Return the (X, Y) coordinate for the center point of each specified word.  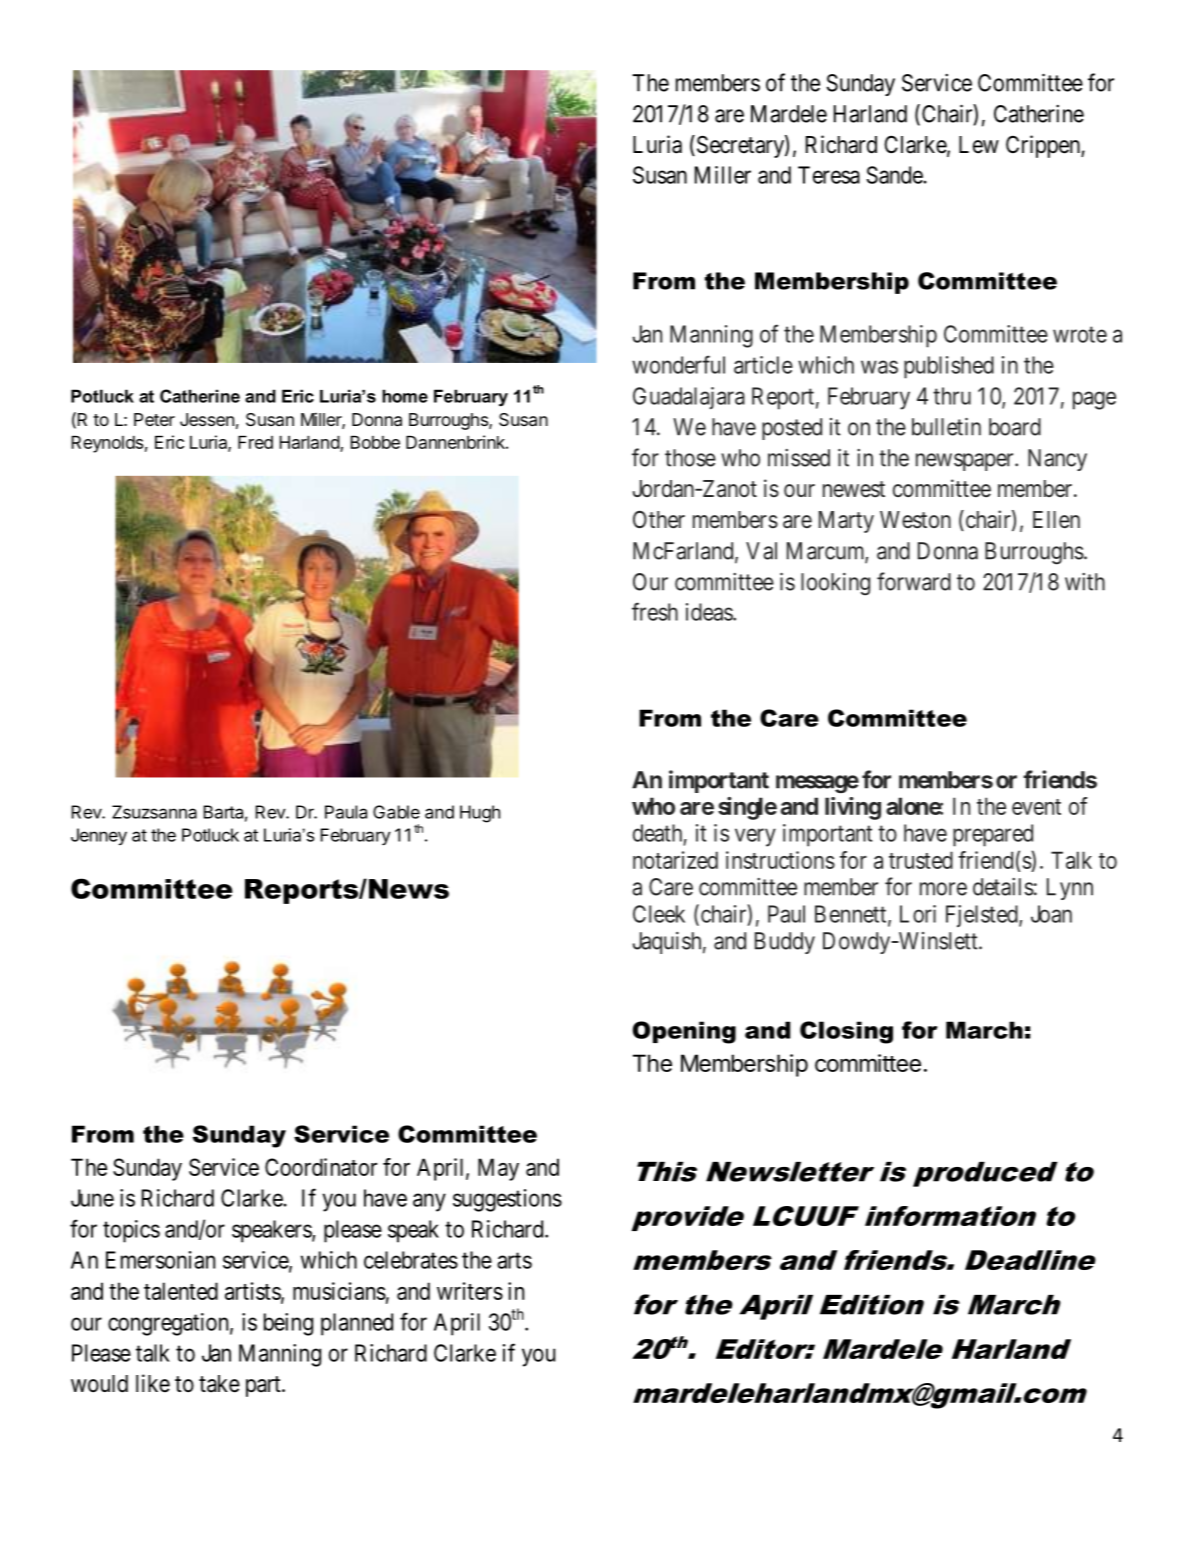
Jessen (207, 419)
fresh (655, 611)
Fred (255, 442)
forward (914, 581)
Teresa (829, 175)
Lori (918, 914)
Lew (979, 145)
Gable (396, 812)
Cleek (659, 914)
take (219, 1384)
